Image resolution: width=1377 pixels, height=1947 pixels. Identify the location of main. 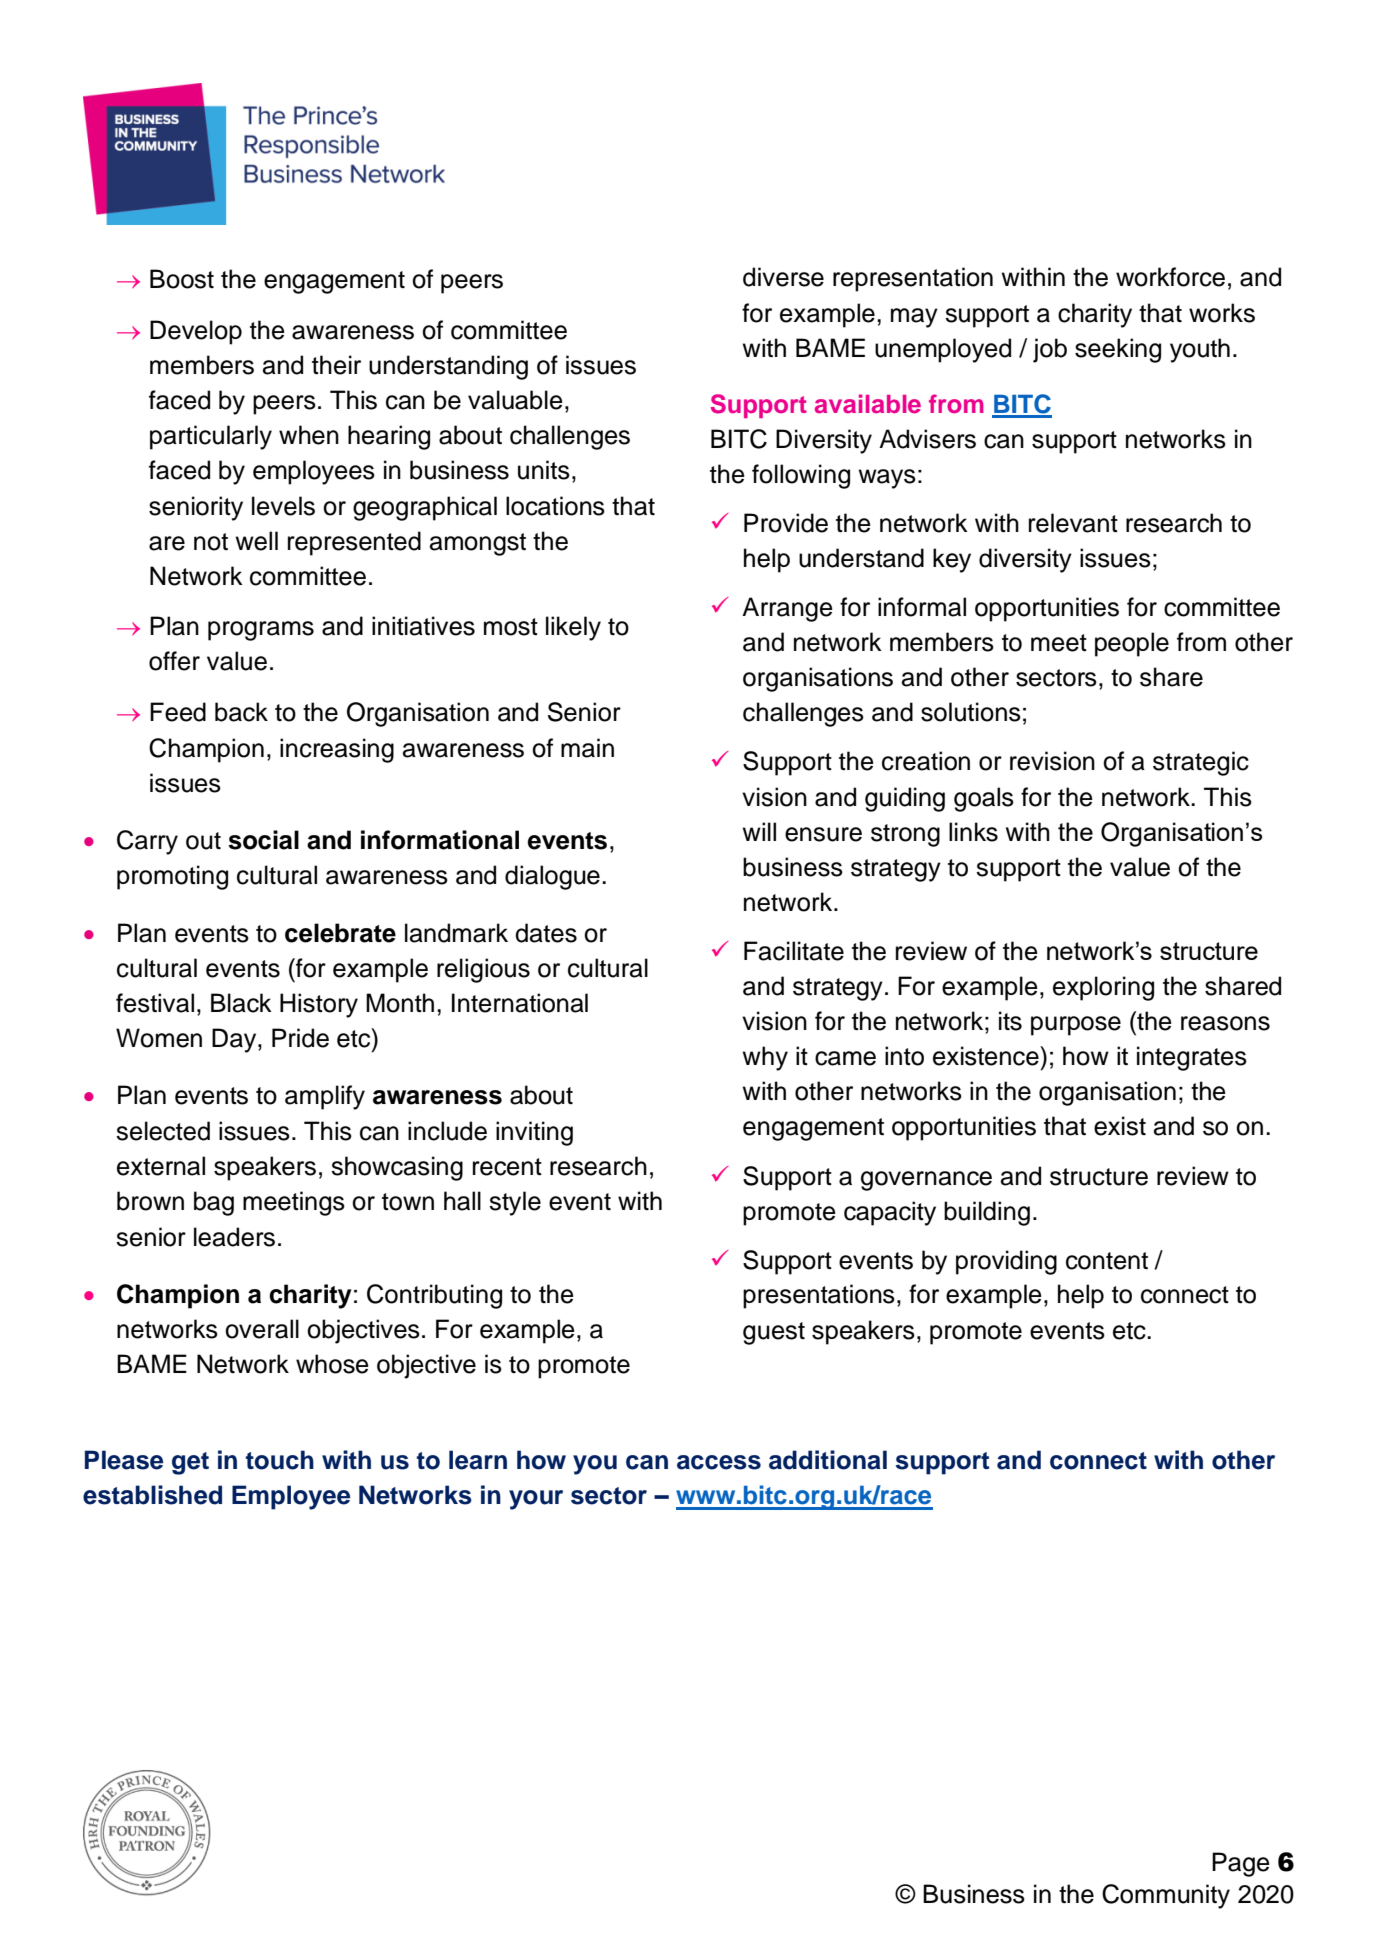
(587, 748).
